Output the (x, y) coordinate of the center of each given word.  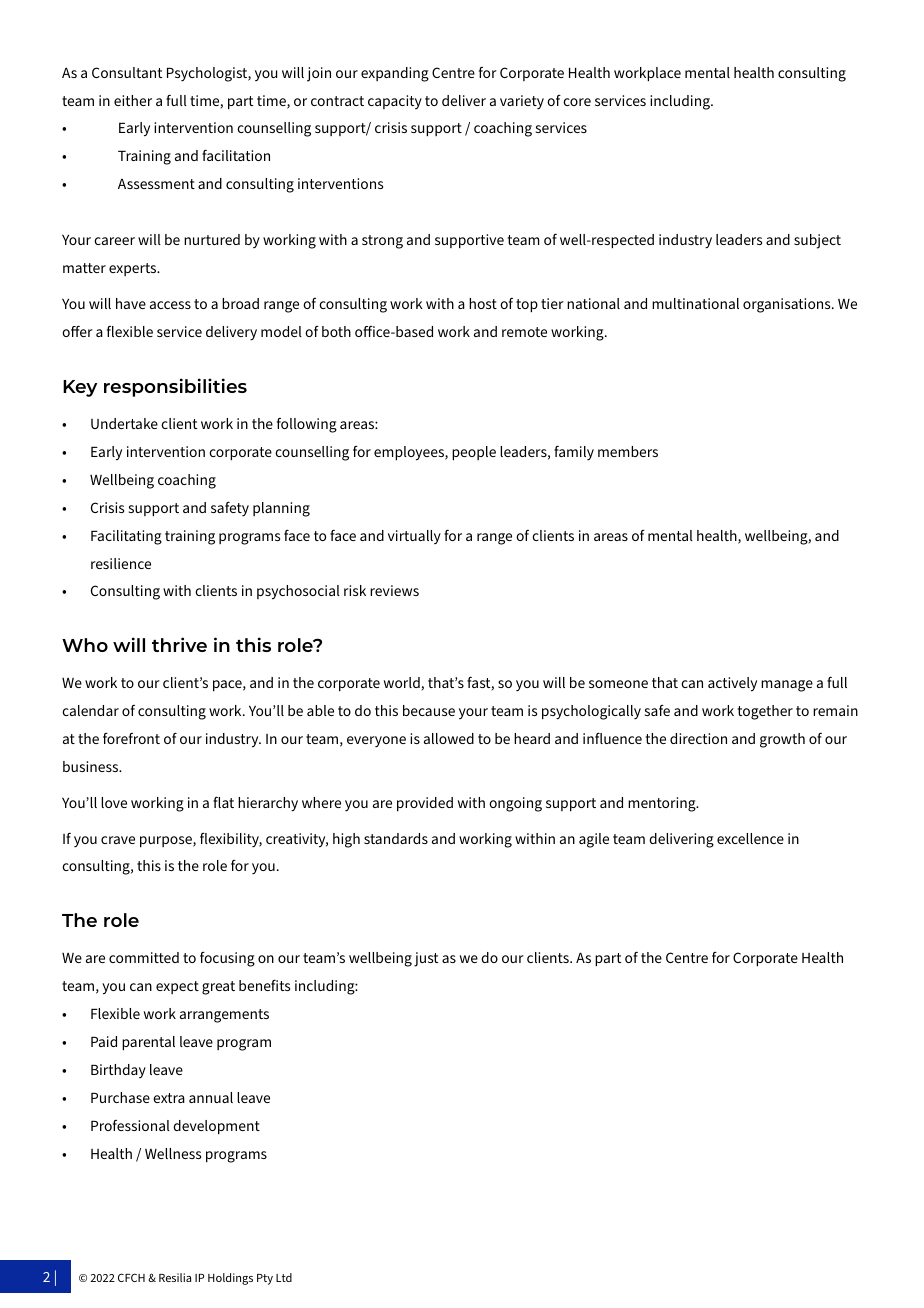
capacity (395, 102)
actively (732, 684)
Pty (265, 1279)
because (429, 710)
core (577, 102)
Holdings (230, 1279)
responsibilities (175, 387)
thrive (179, 644)
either (133, 100)
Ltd (284, 1277)
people (474, 453)
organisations (788, 305)
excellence (750, 838)
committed (144, 957)
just (426, 959)
